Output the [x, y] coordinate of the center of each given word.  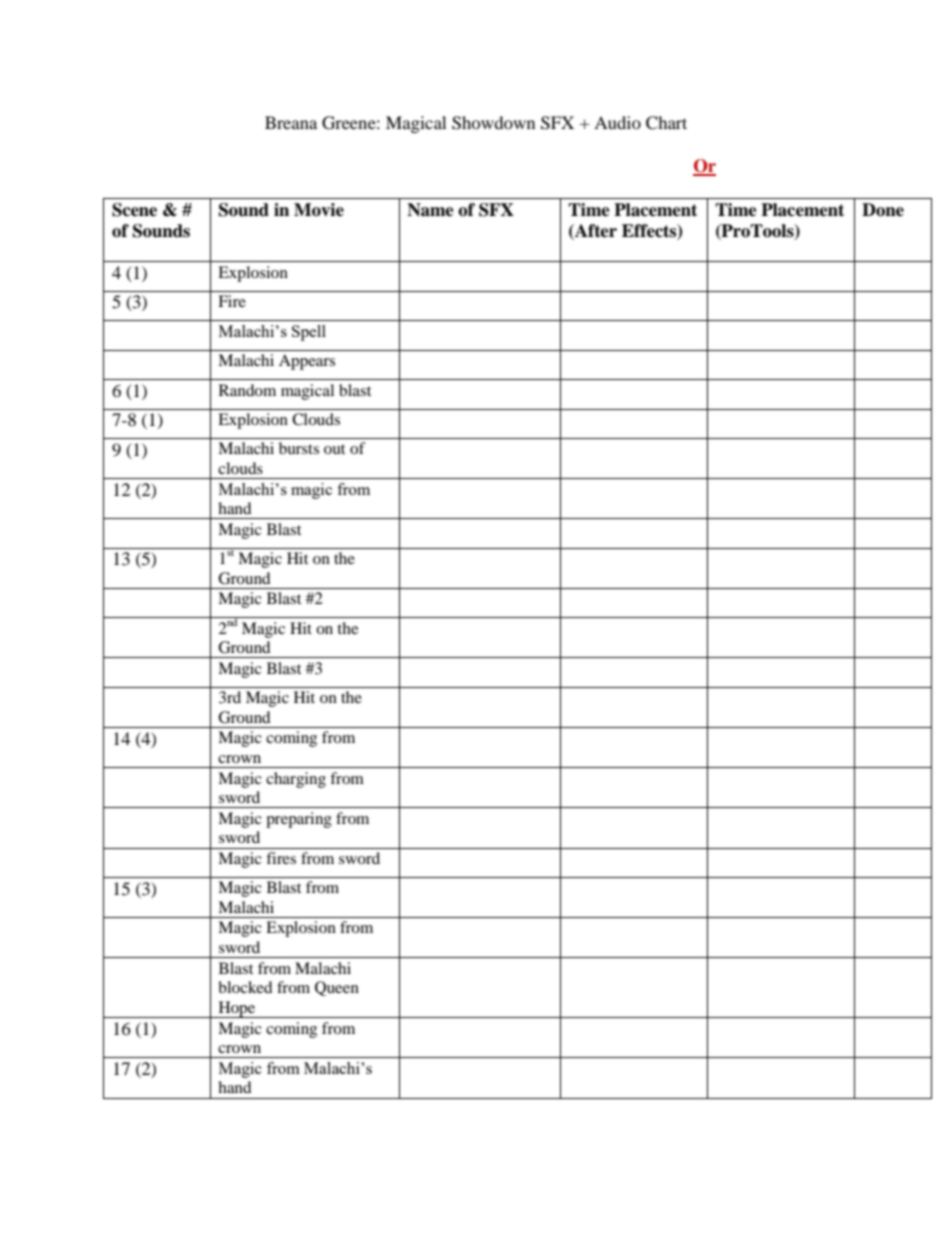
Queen [337, 988]
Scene [134, 210]
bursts [299, 448]
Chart [666, 123]
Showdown [493, 123]
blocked [245, 987]
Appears [307, 362]
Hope [237, 1009]
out [334, 449]
